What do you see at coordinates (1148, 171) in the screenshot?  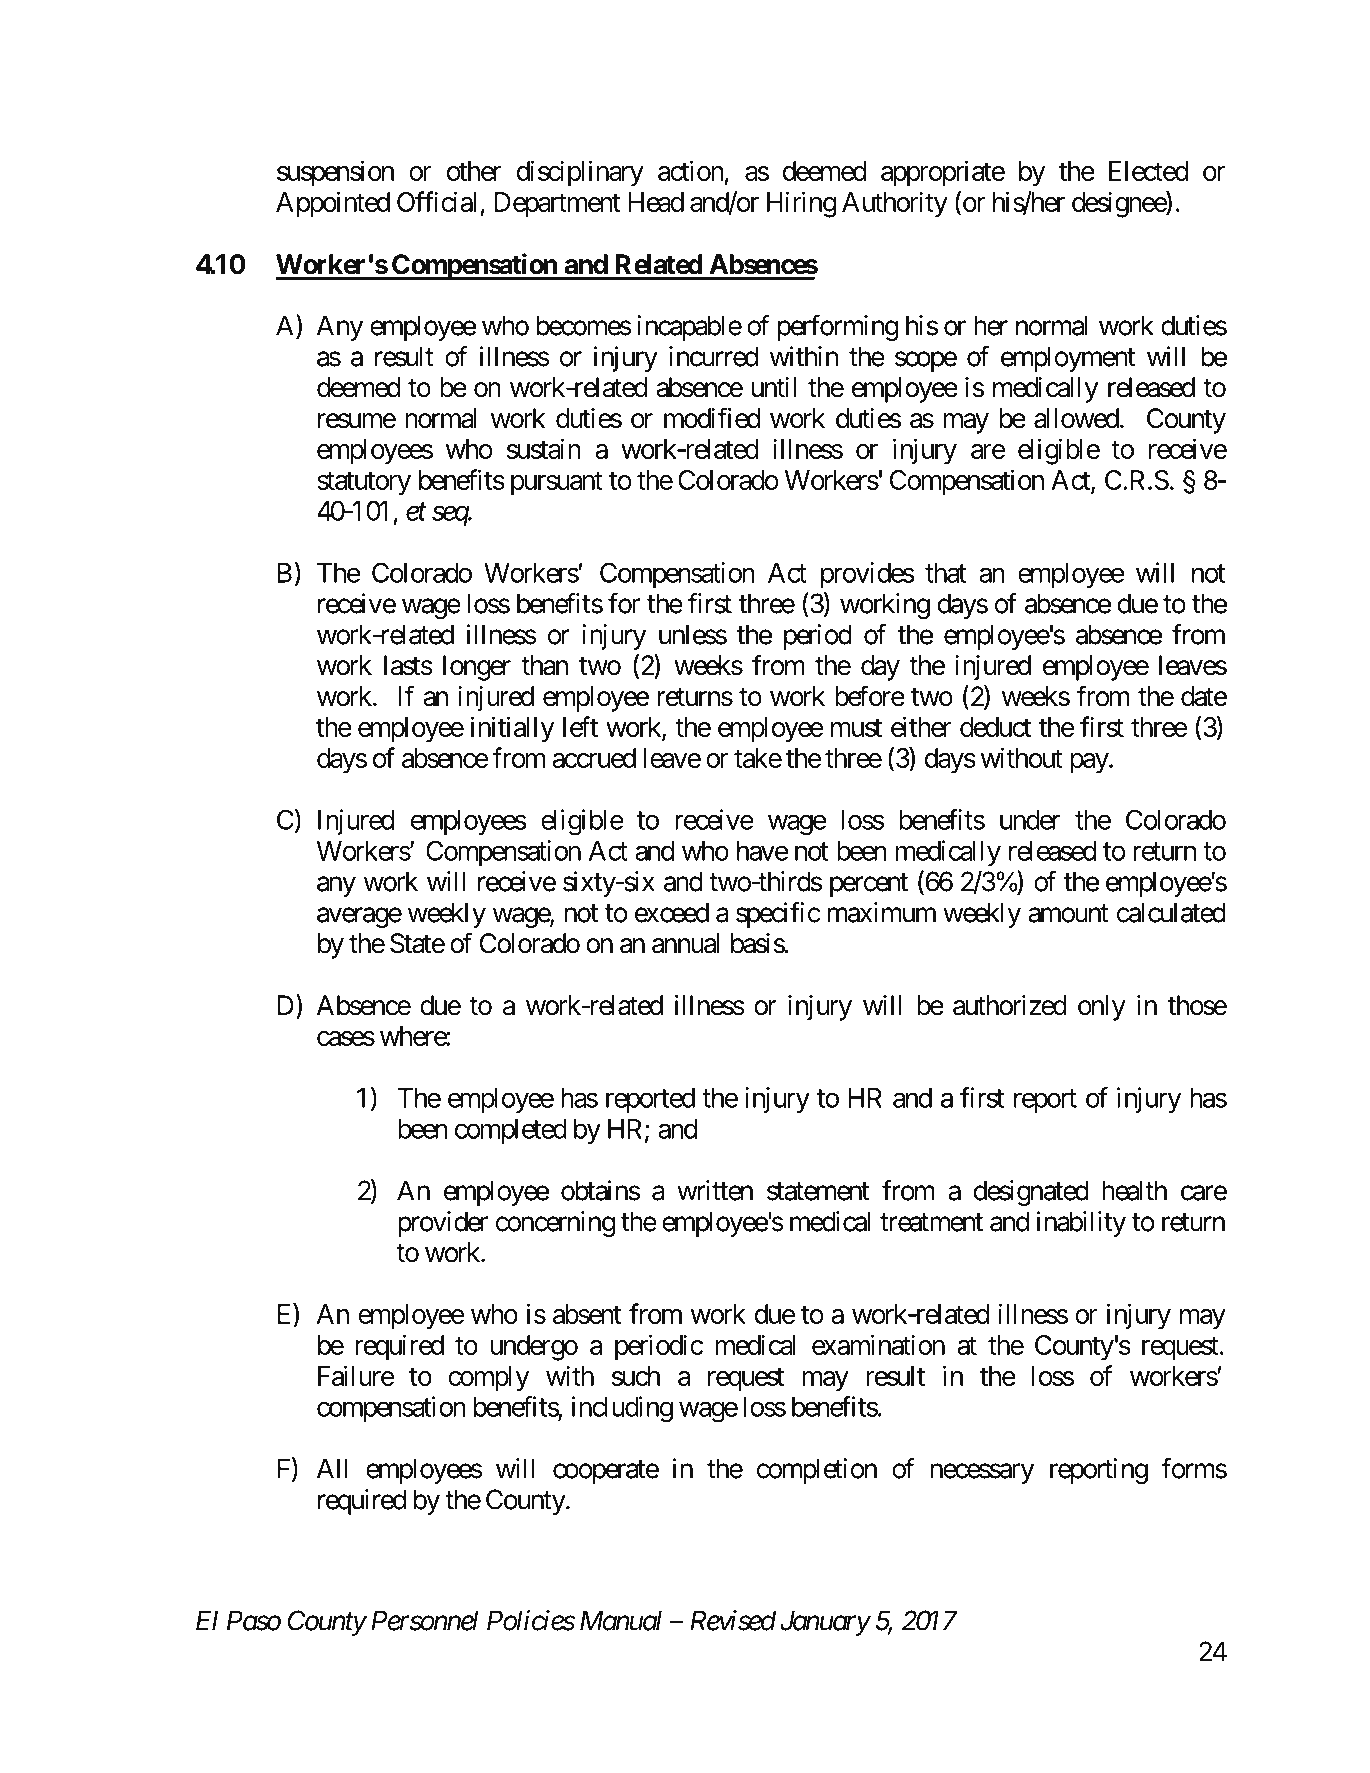 I see `Elected` at bounding box center [1148, 171].
